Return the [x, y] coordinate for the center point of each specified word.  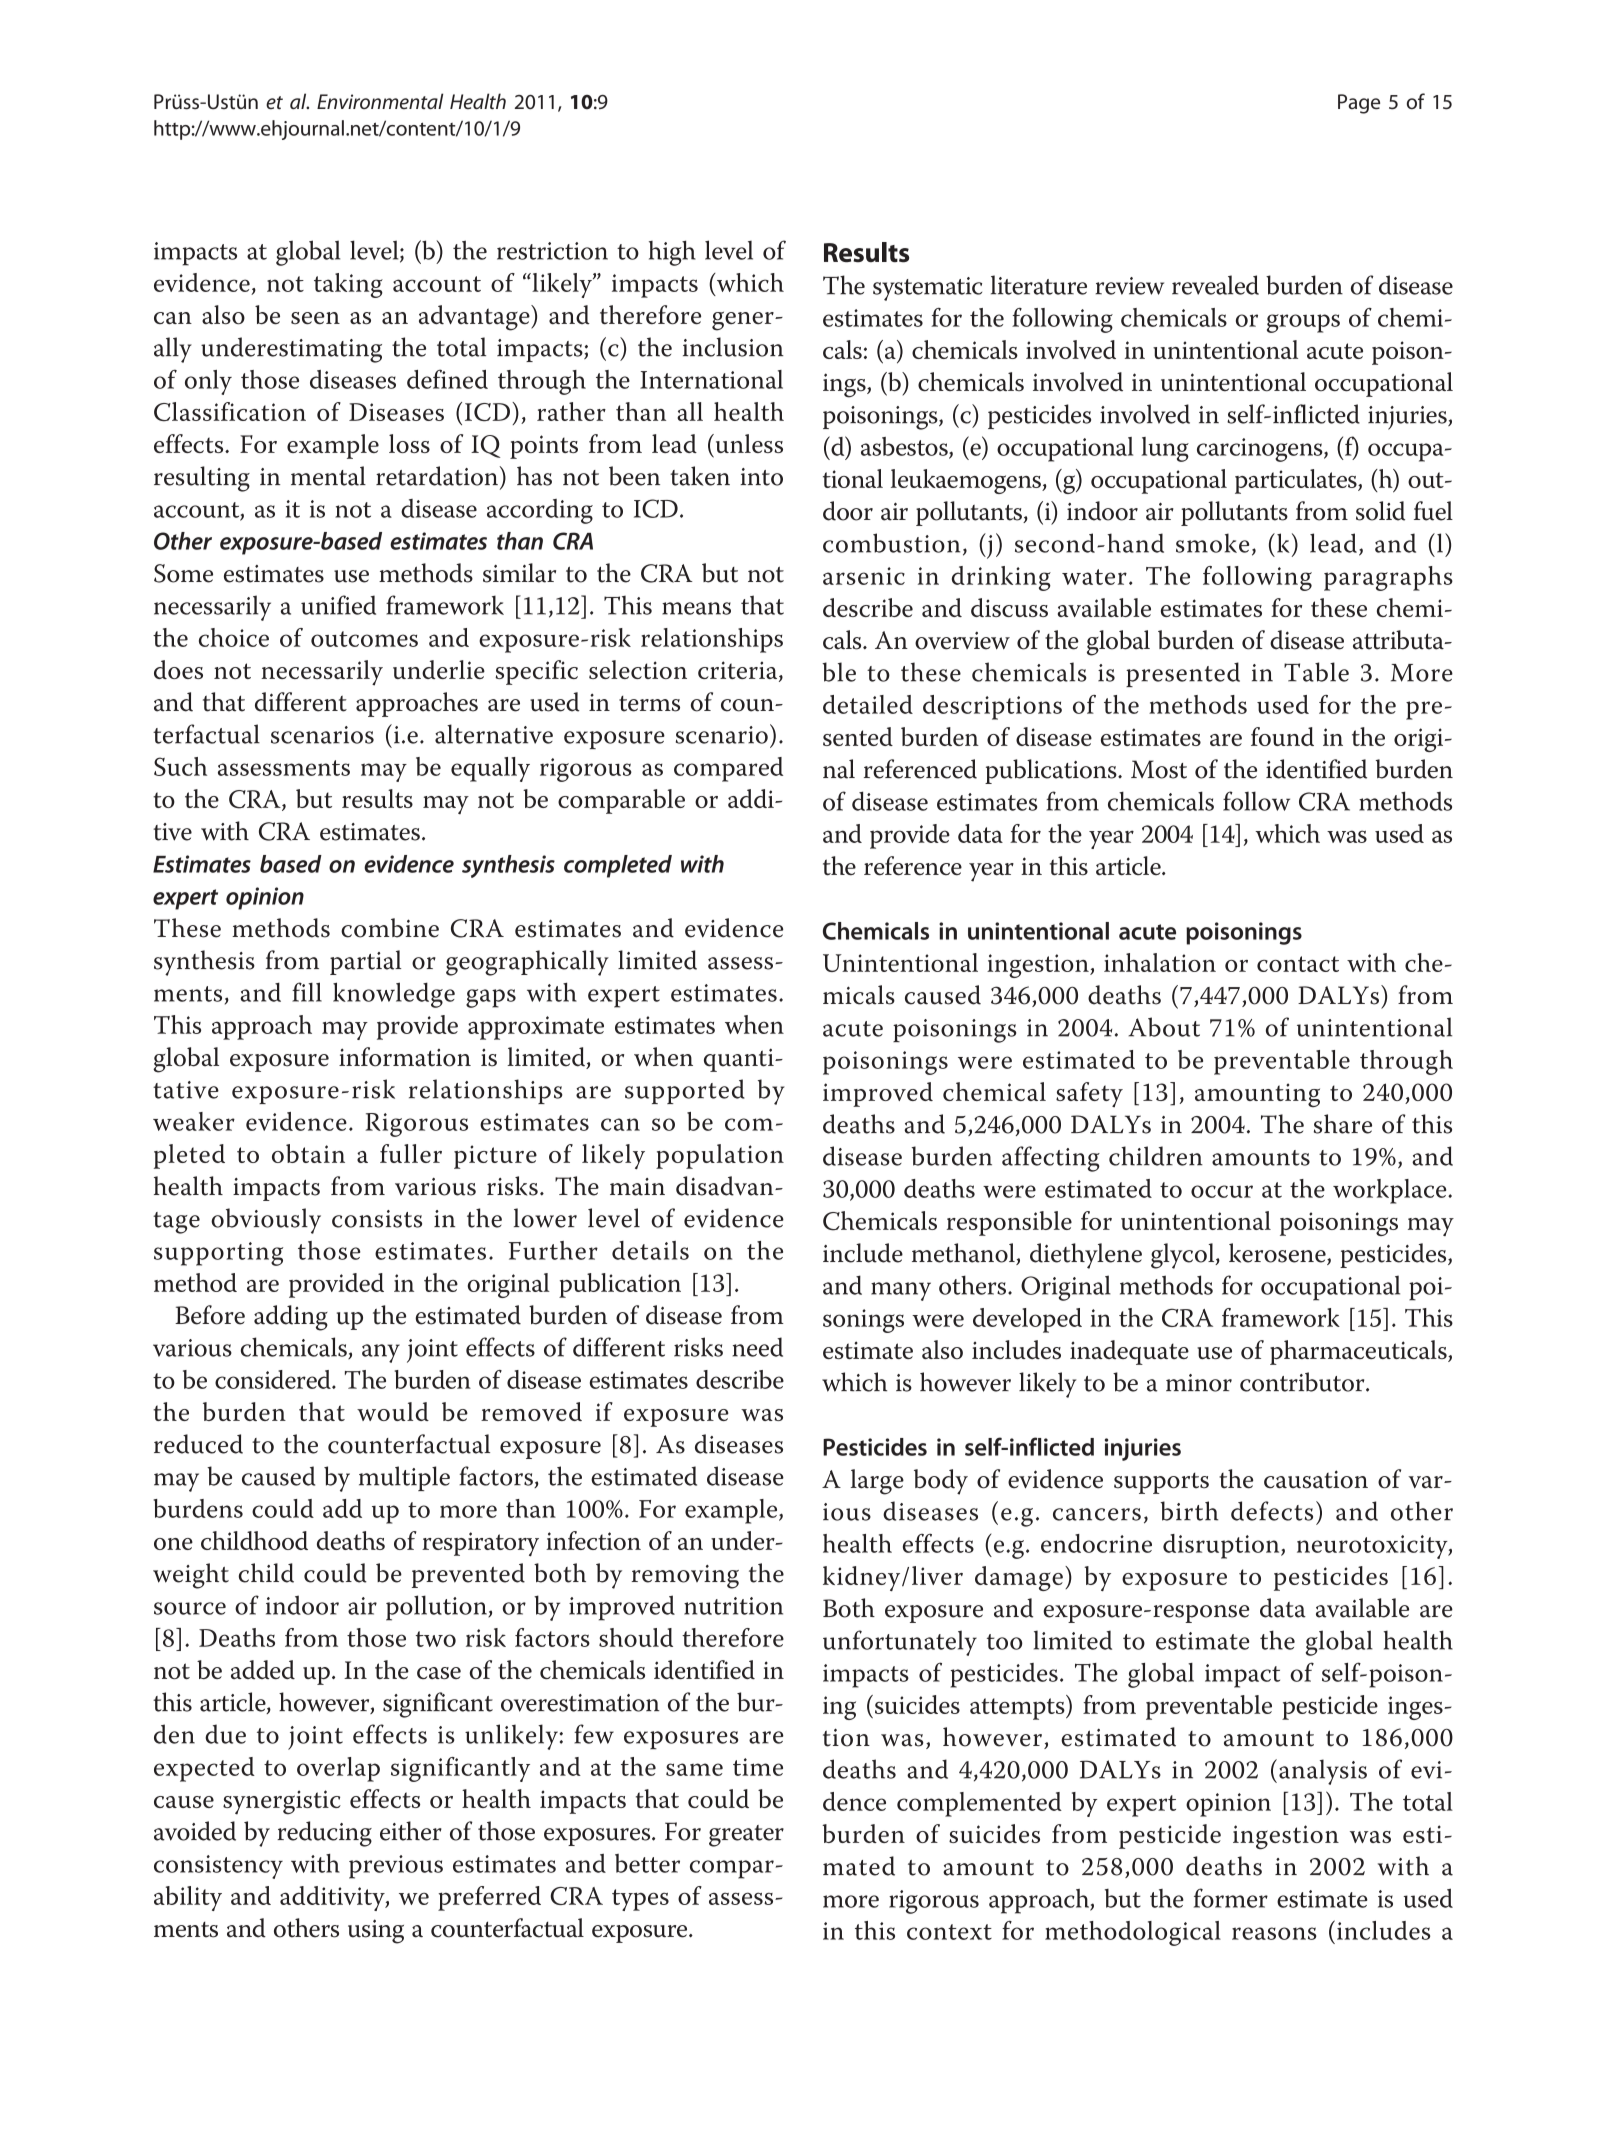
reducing [324, 1834]
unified [338, 605]
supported [685, 1091]
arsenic [864, 576]
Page [1359, 104]
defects [1272, 1511]
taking [348, 285]
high [672, 253]
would [393, 1411]
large [877, 1482]
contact [1298, 964]
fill [307, 992]
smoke [1212, 543]
